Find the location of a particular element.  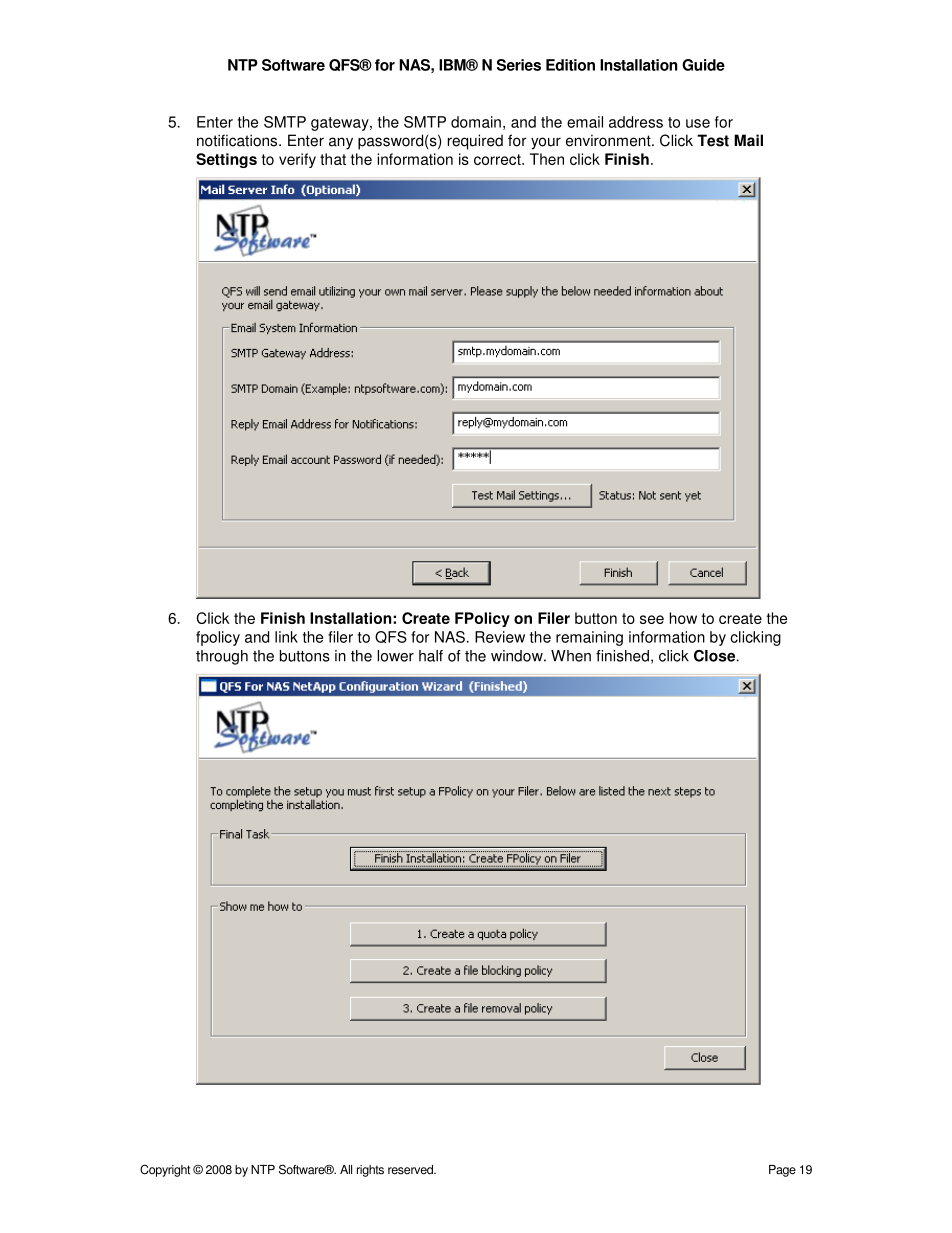

Review is located at coordinates (500, 637).
